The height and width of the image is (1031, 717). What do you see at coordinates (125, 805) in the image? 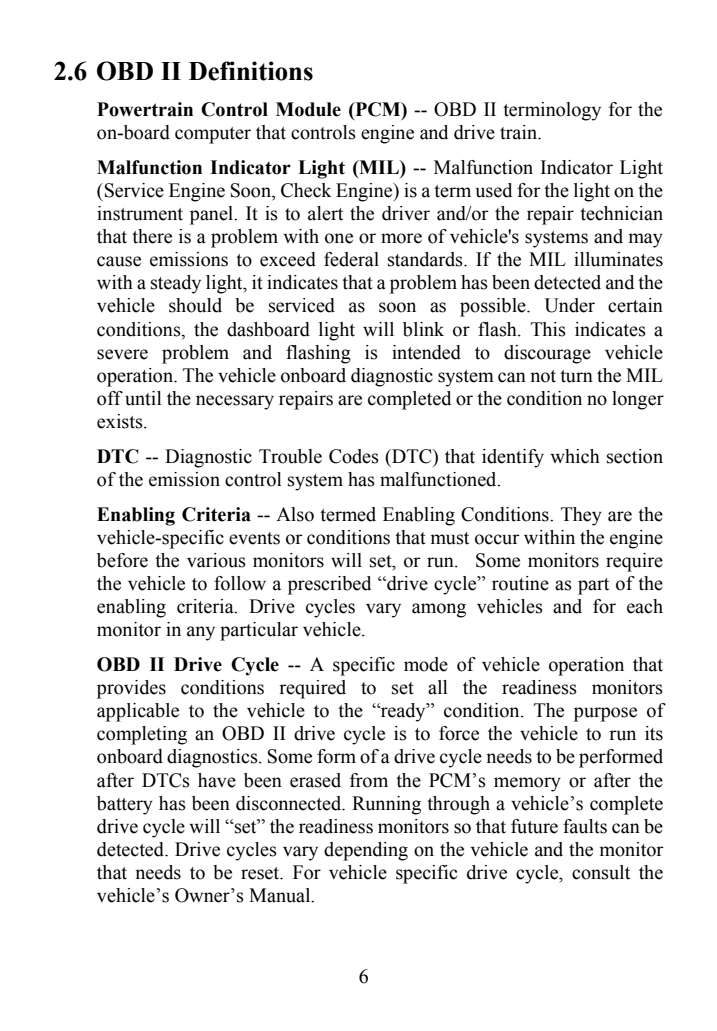
I see `battery` at bounding box center [125, 805].
